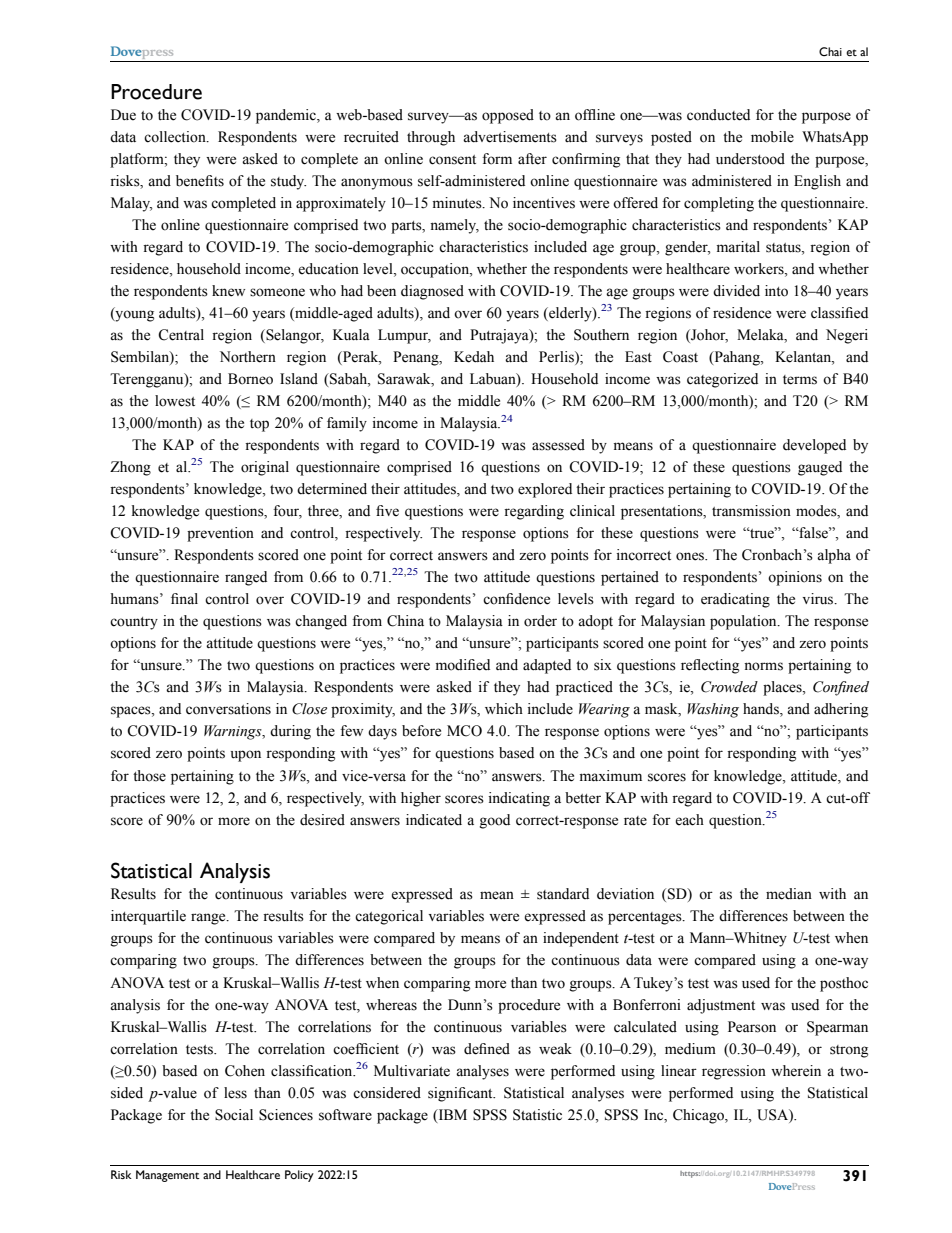 The height and width of the image is (1233, 952). What do you see at coordinates (451, 1115) in the image?
I see `IBM` at bounding box center [451, 1115].
